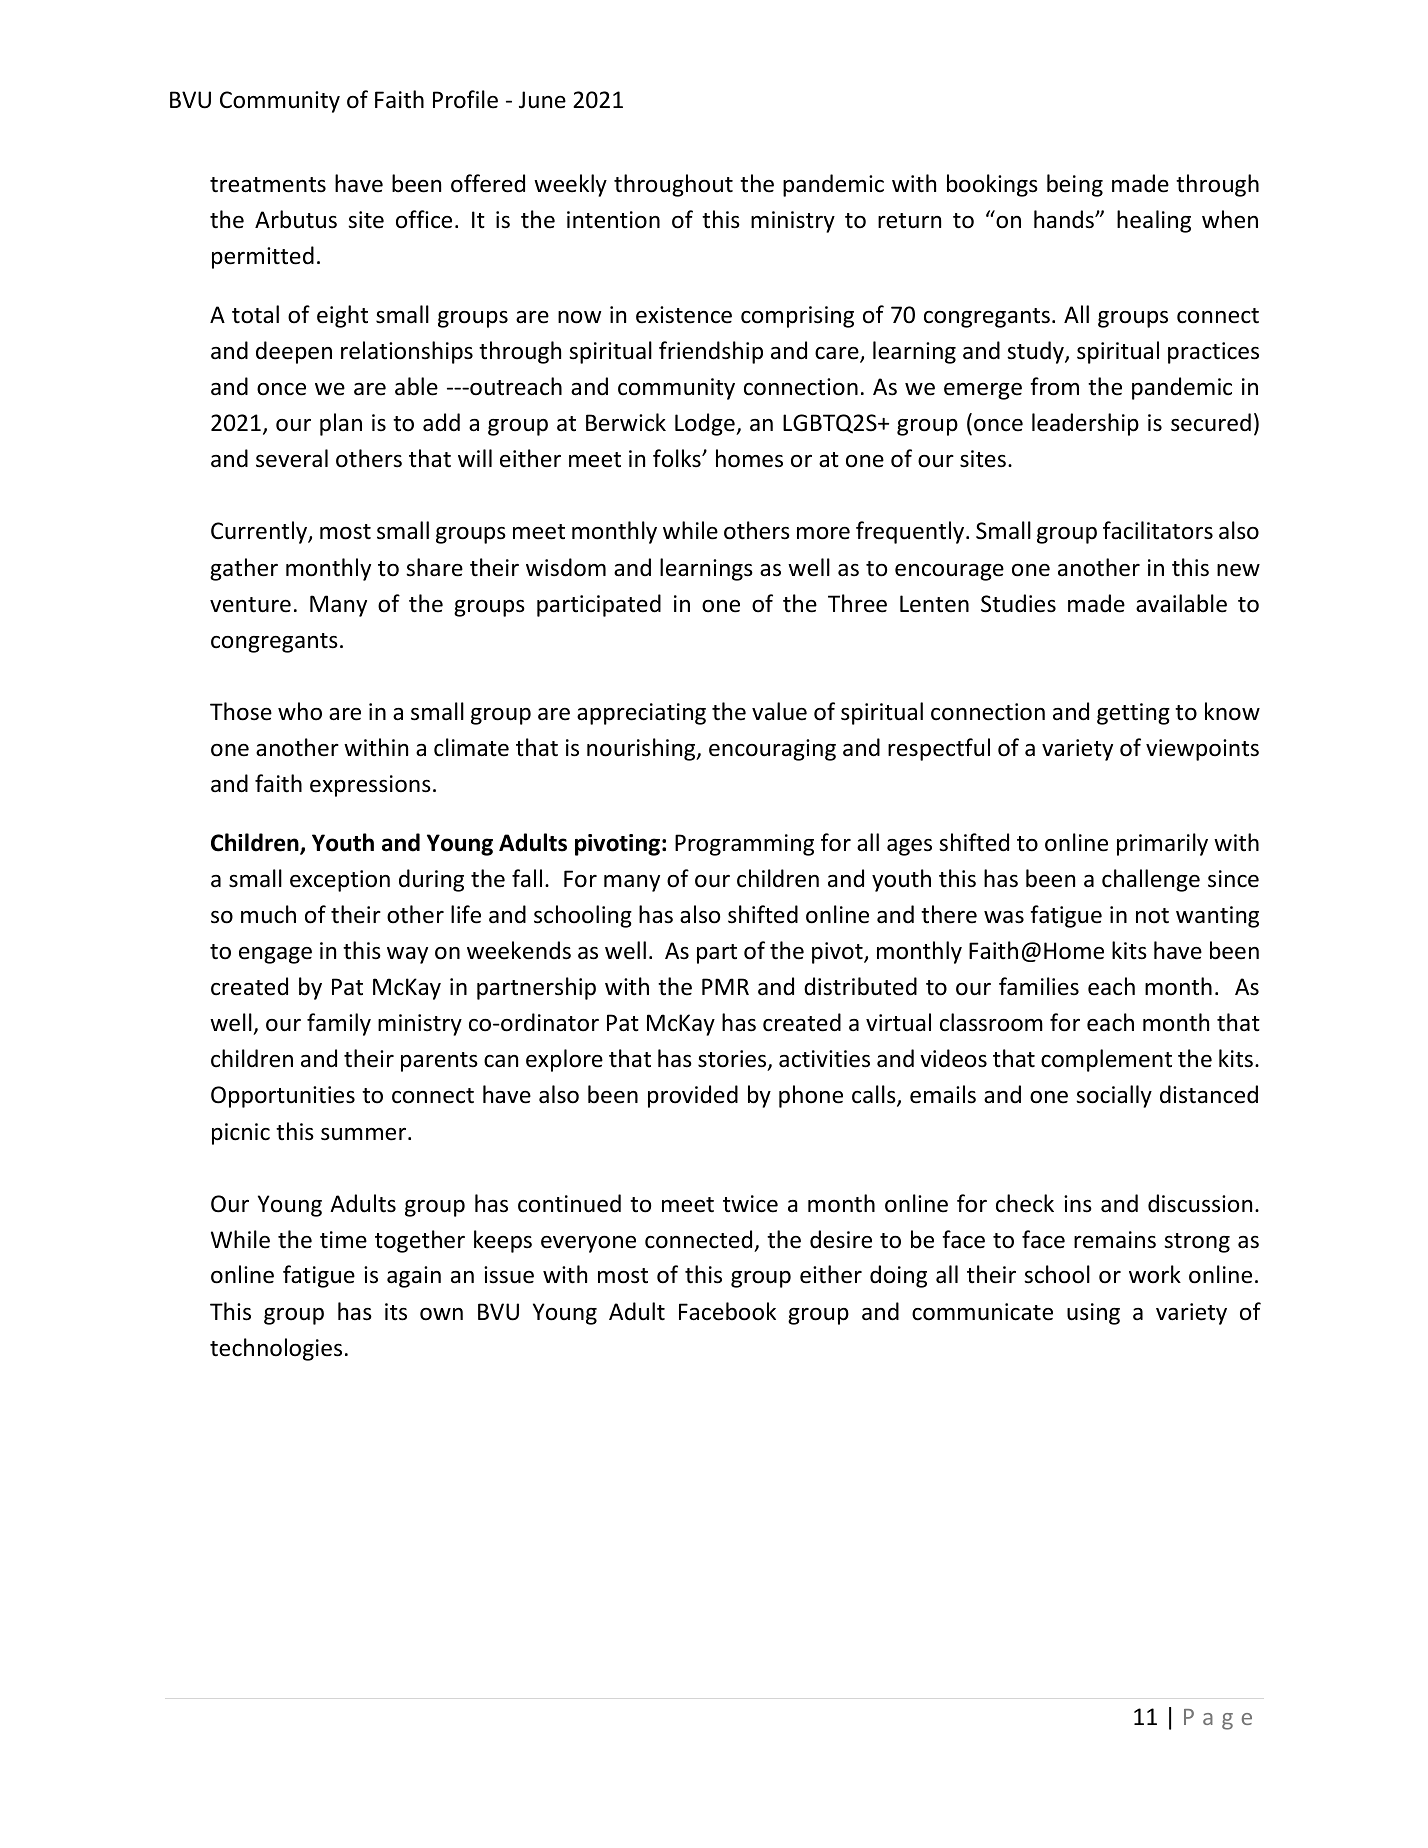 This screenshot has height=1848, width=1428. Describe the element at coordinates (779, 711) in the screenshot. I see `value` at that location.
